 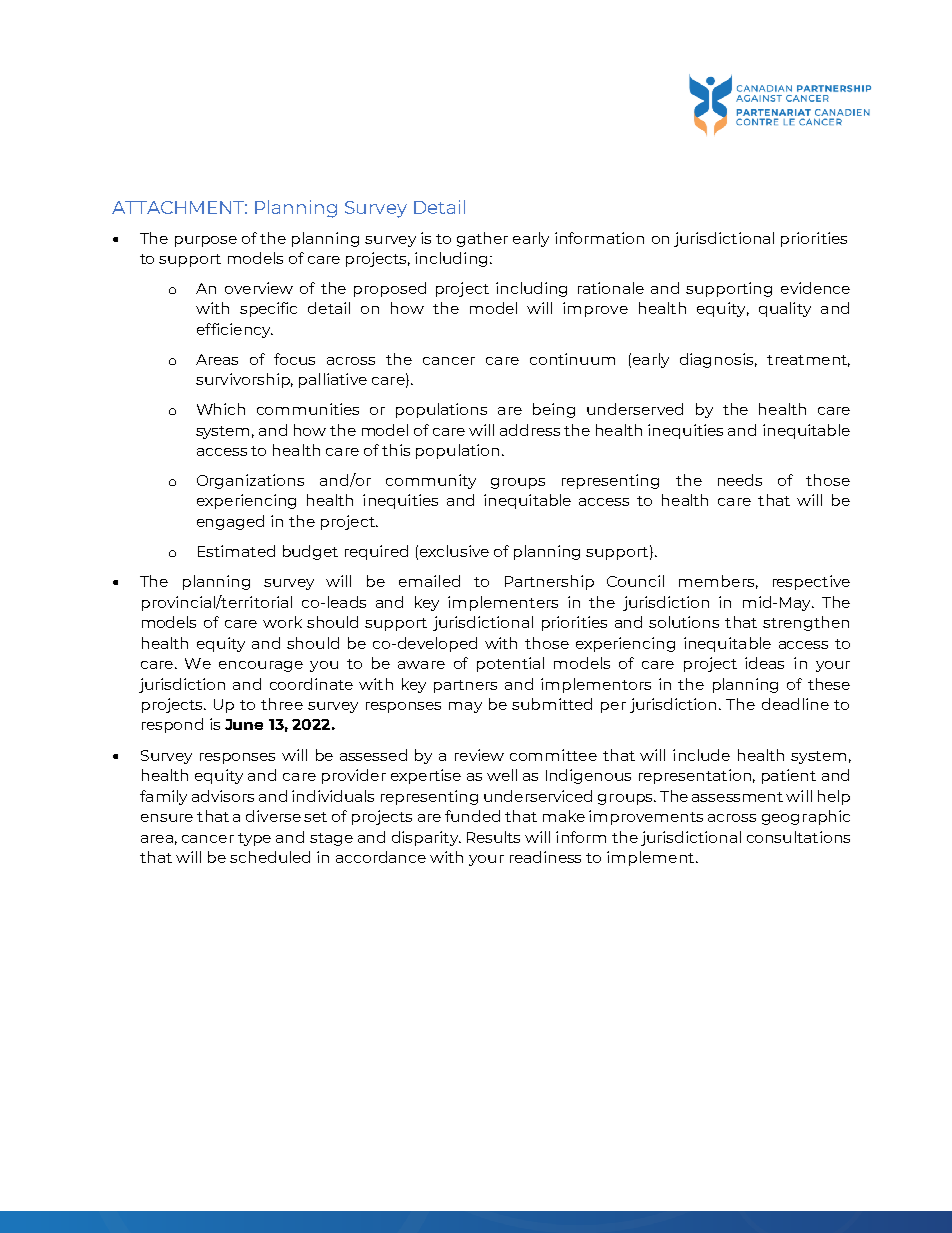 What do you see at coordinates (206, 241) in the screenshot?
I see `purpose` at bounding box center [206, 241].
